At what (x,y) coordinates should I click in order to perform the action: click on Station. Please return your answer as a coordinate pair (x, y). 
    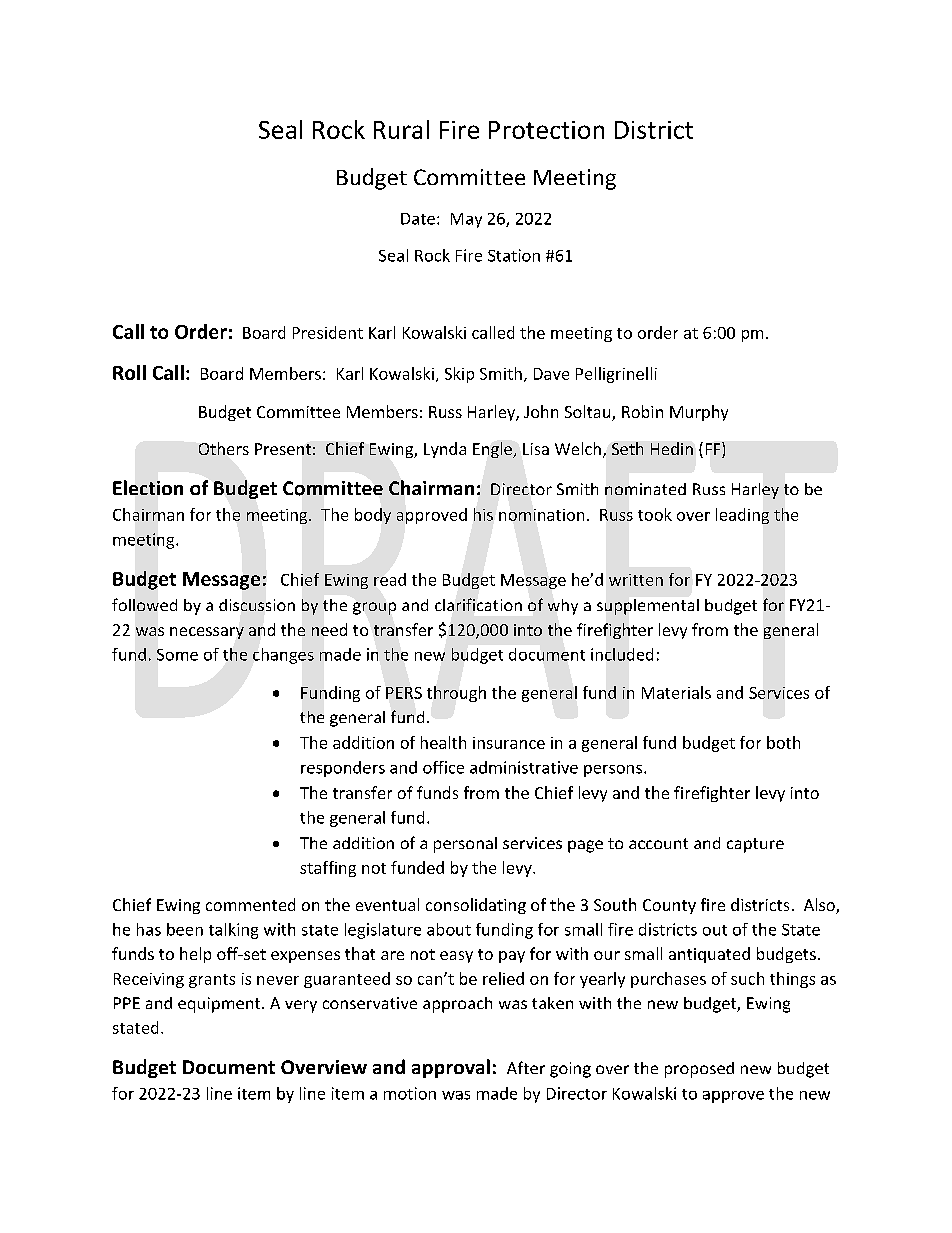
    Looking at the image, I should click on (514, 255).
